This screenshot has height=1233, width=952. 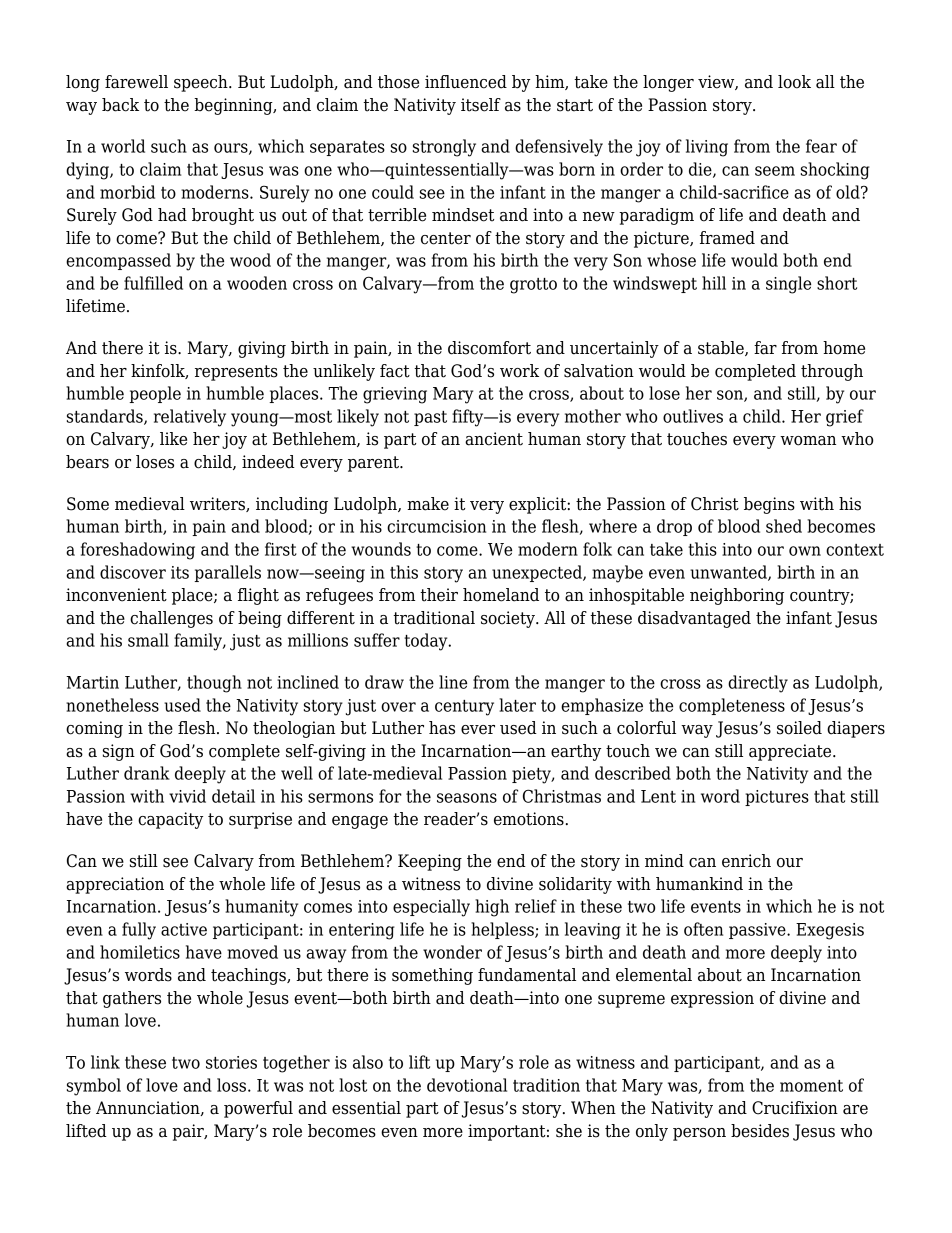 I want to click on speech, so click(x=202, y=83).
